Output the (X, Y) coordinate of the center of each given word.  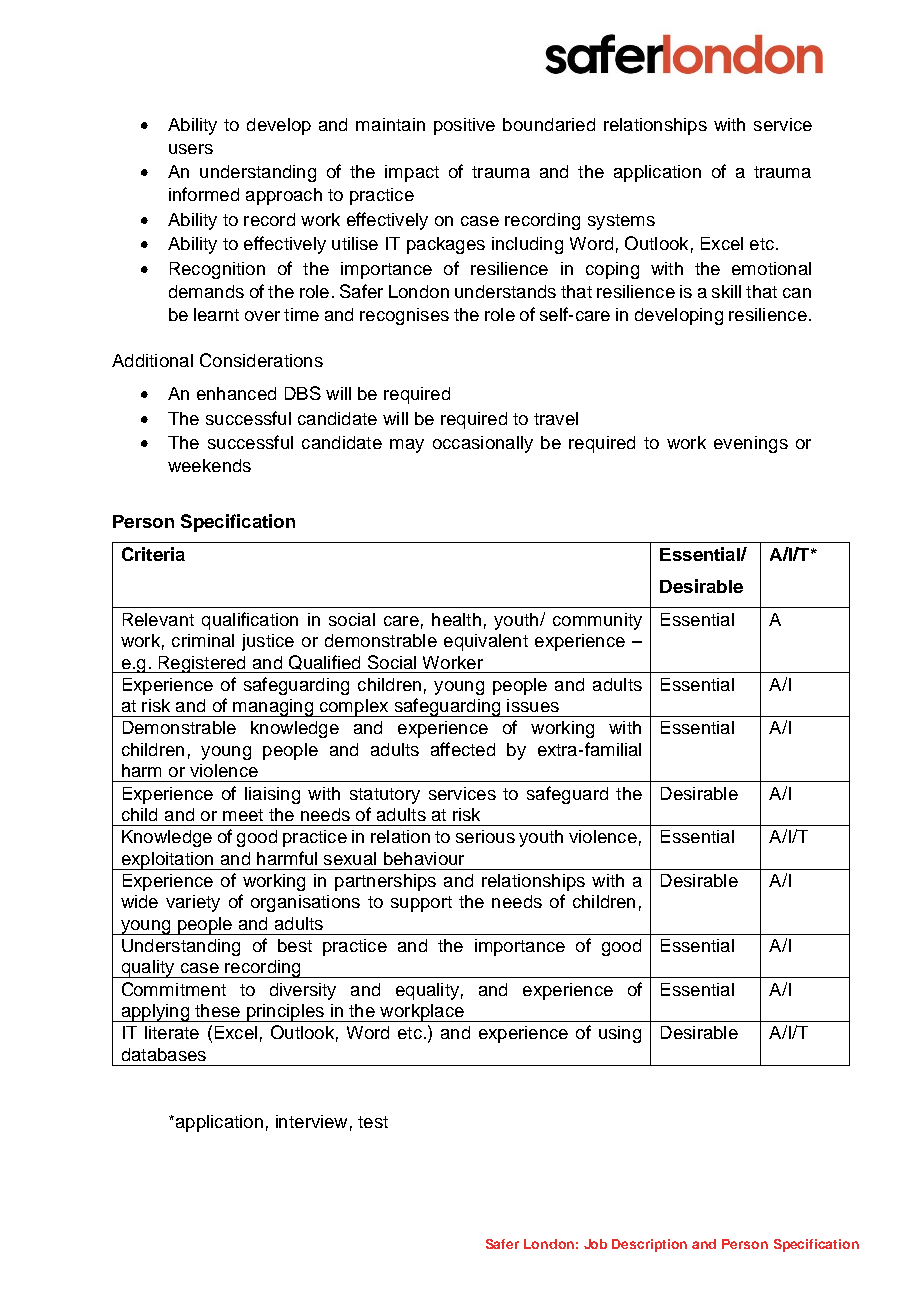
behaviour (424, 858)
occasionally (483, 444)
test (373, 1122)
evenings (751, 444)
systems (621, 222)
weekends (209, 465)
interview (311, 1121)
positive (464, 126)
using (620, 1034)
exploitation (167, 861)
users (191, 149)
